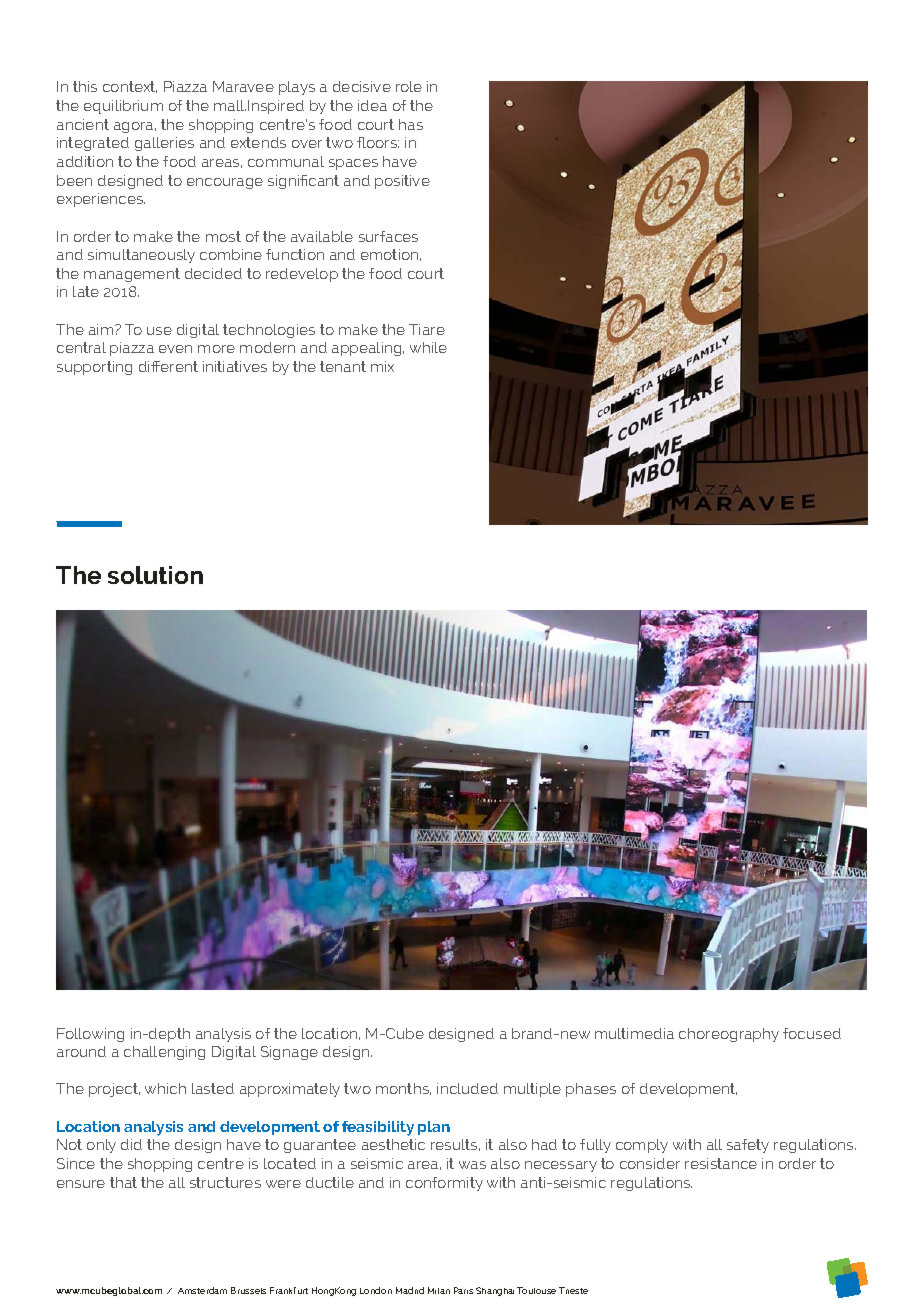 This image has height=1308, width=924. I want to click on mix, so click(382, 366).
